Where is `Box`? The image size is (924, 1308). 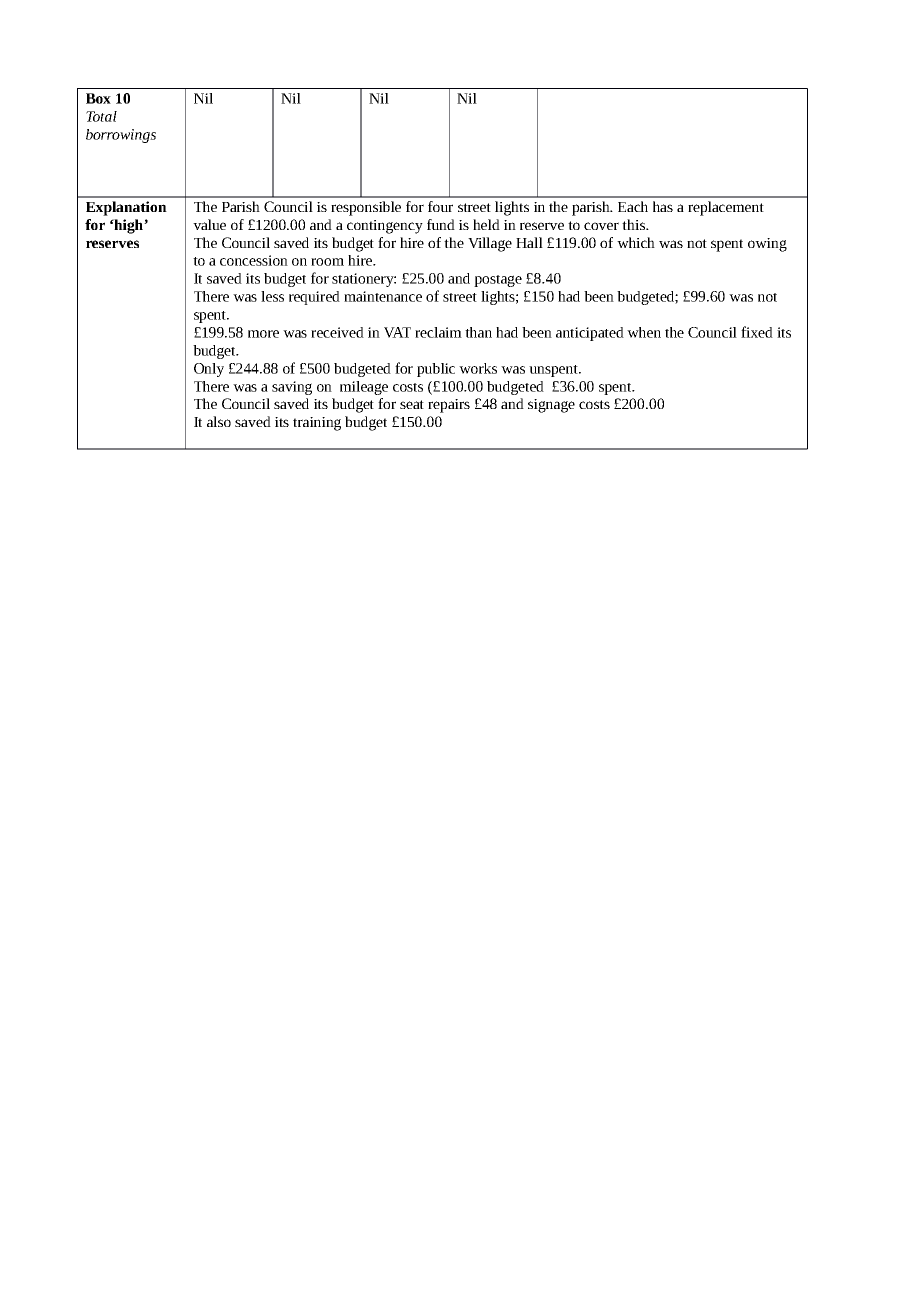
Box is located at coordinates (98, 98).
